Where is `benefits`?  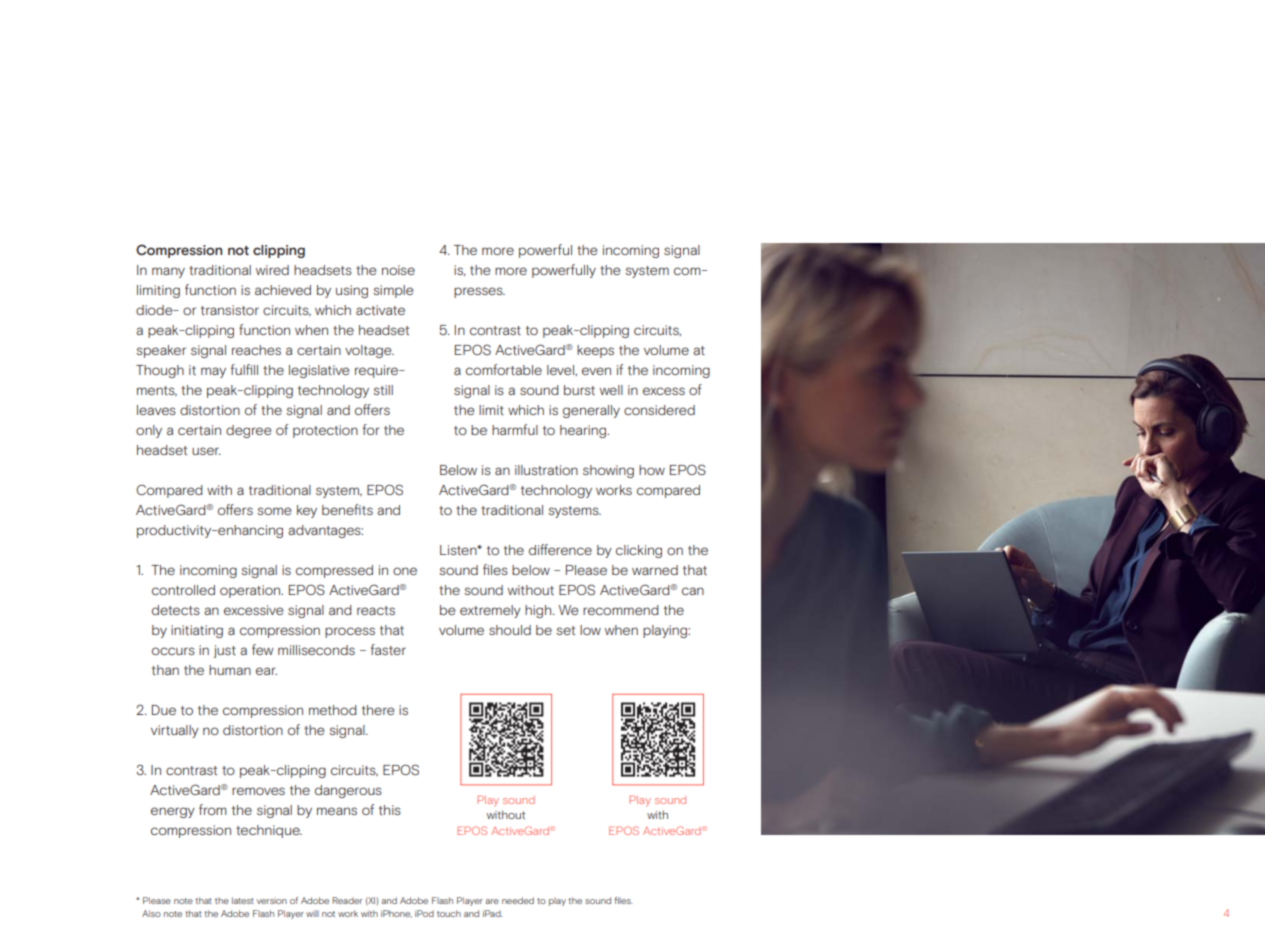
benefits is located at coordinates (347, 509).
